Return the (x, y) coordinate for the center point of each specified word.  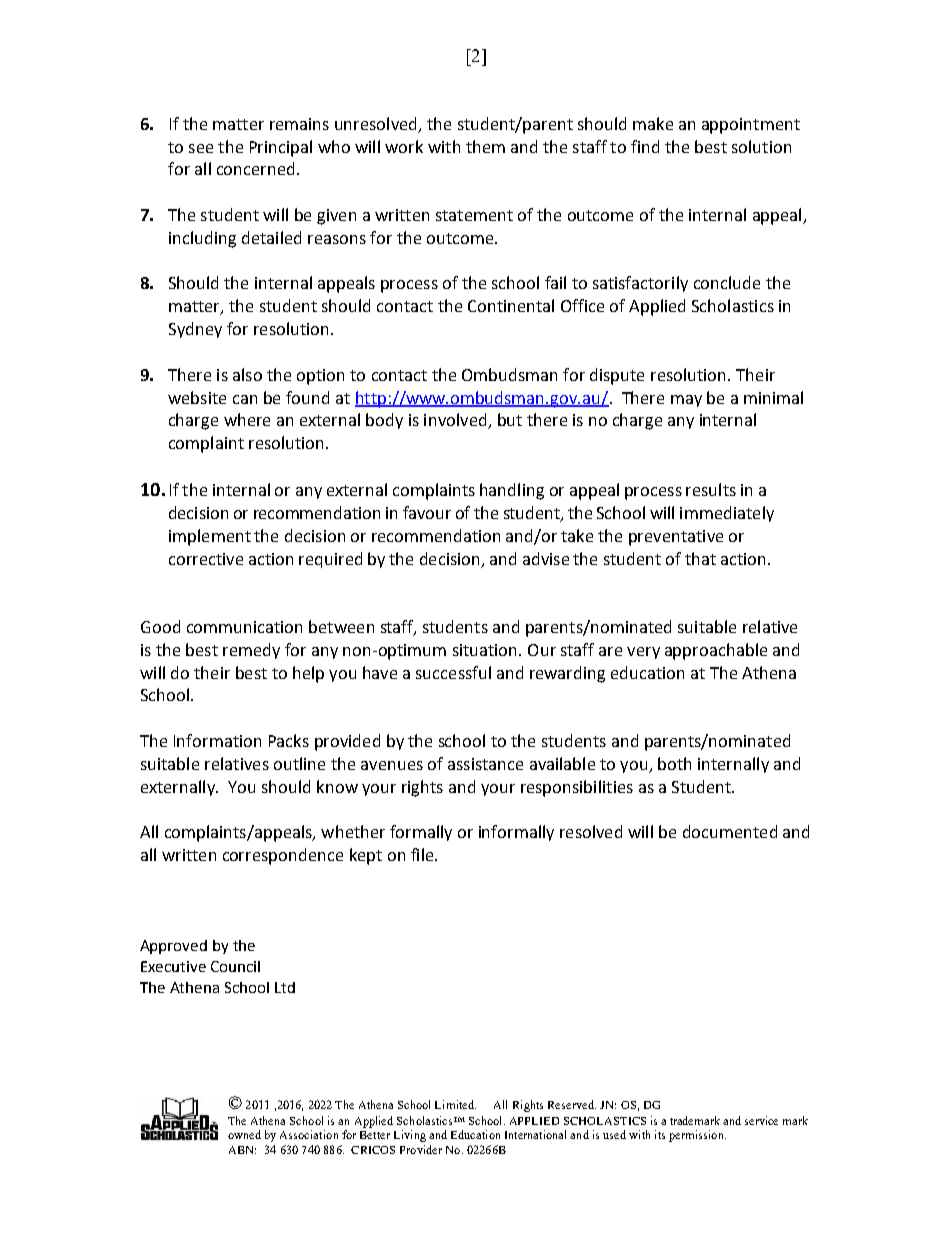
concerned (255, 168)
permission (697, 1136)
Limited (455, 1104)
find (645, 146)
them (485, 146)
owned (244, 1134)
